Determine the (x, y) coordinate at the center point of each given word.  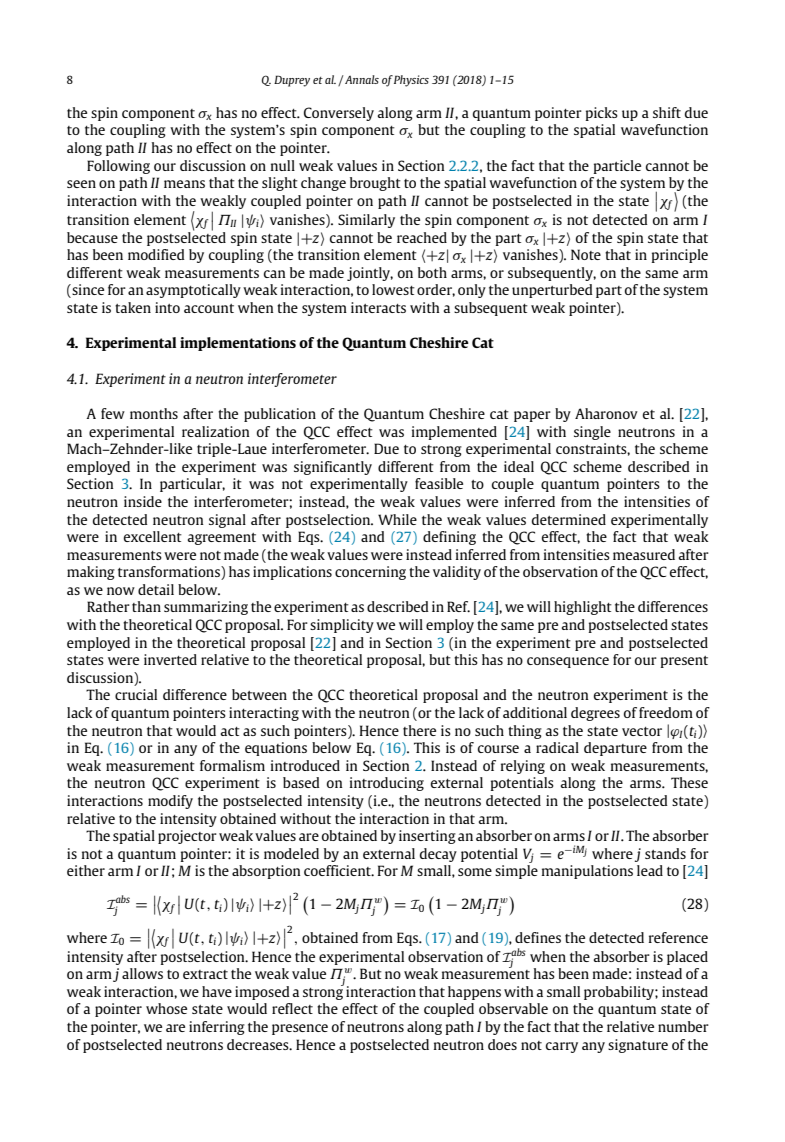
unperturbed (552, 291)
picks (601, 114)
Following (118, 167)
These (689, 782)
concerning (370, 573)
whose (166, 1008)
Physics (411, 81)
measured (644, 554)
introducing (387, 784)
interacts (378, 307)
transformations (170, 573)
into (167, 307)
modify (170, 802)
